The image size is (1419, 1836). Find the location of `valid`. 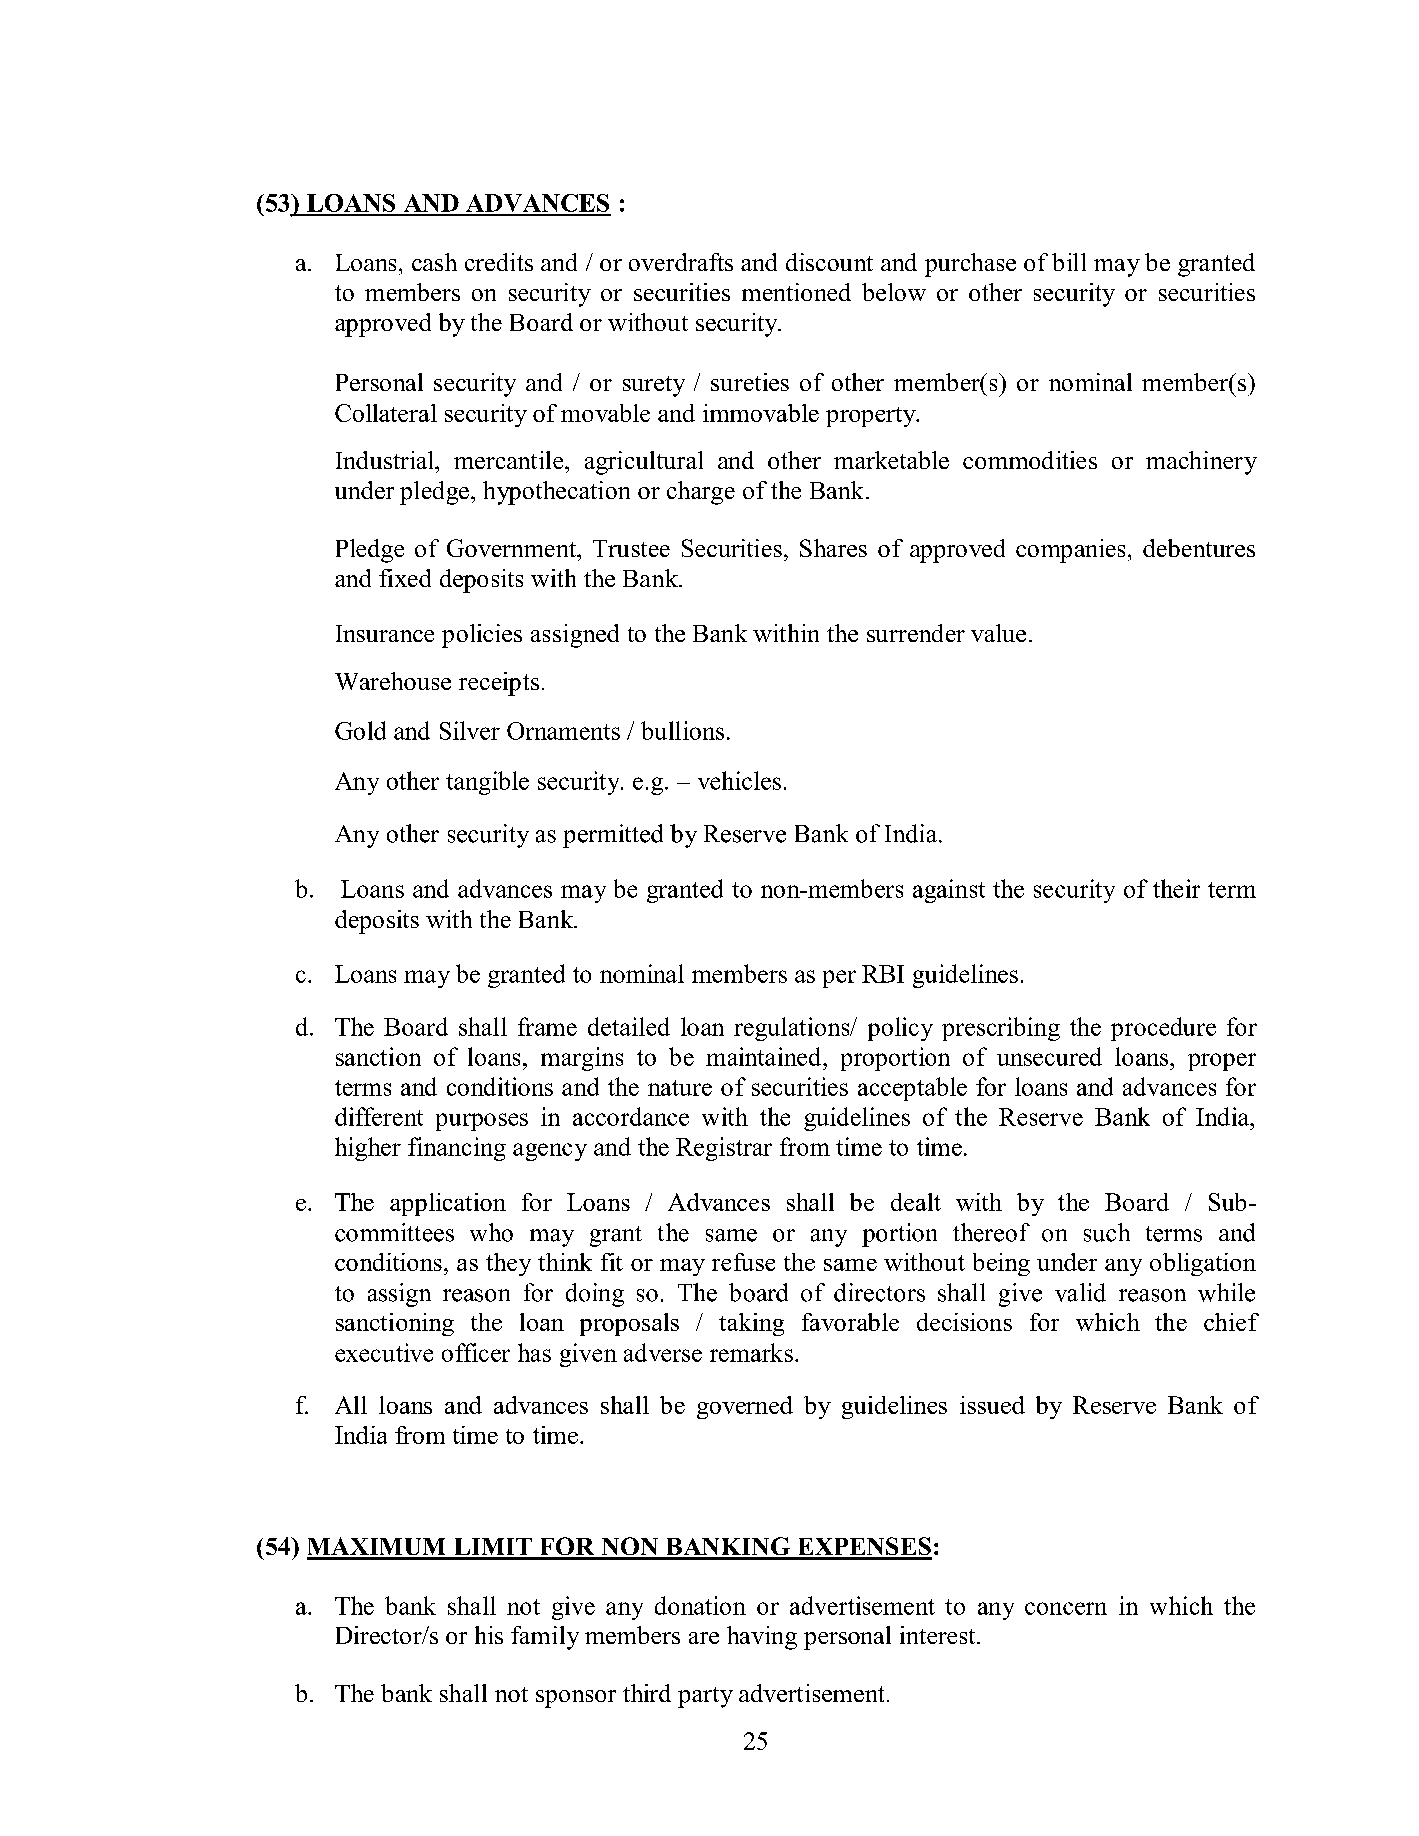

valid is located at coordinates (1080, 1292).
